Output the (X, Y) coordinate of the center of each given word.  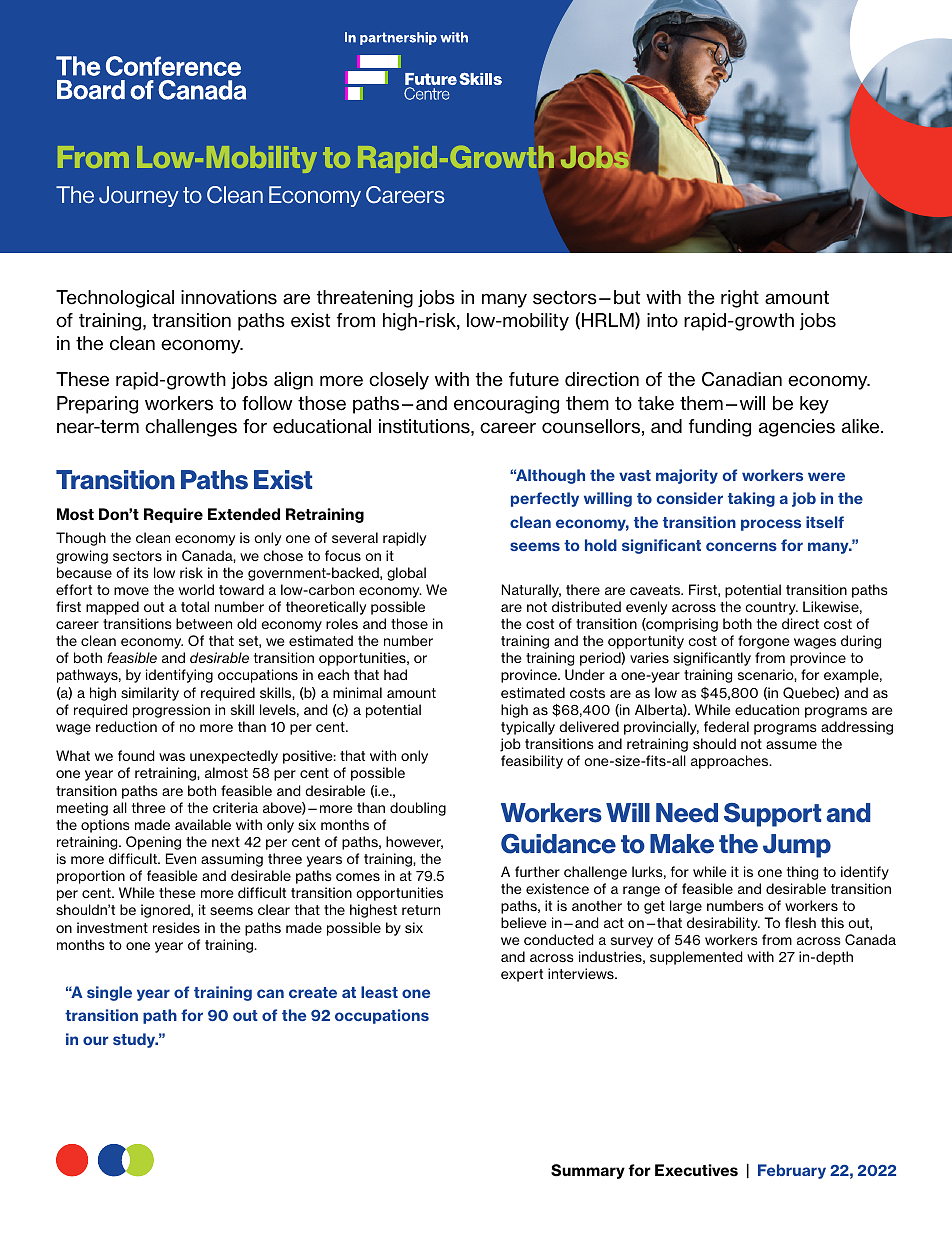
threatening (365, 299)
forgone (764, 642)
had (395, 674)
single (109, 993)
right (740, 299)
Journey (139, 196)
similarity (150, 694)
